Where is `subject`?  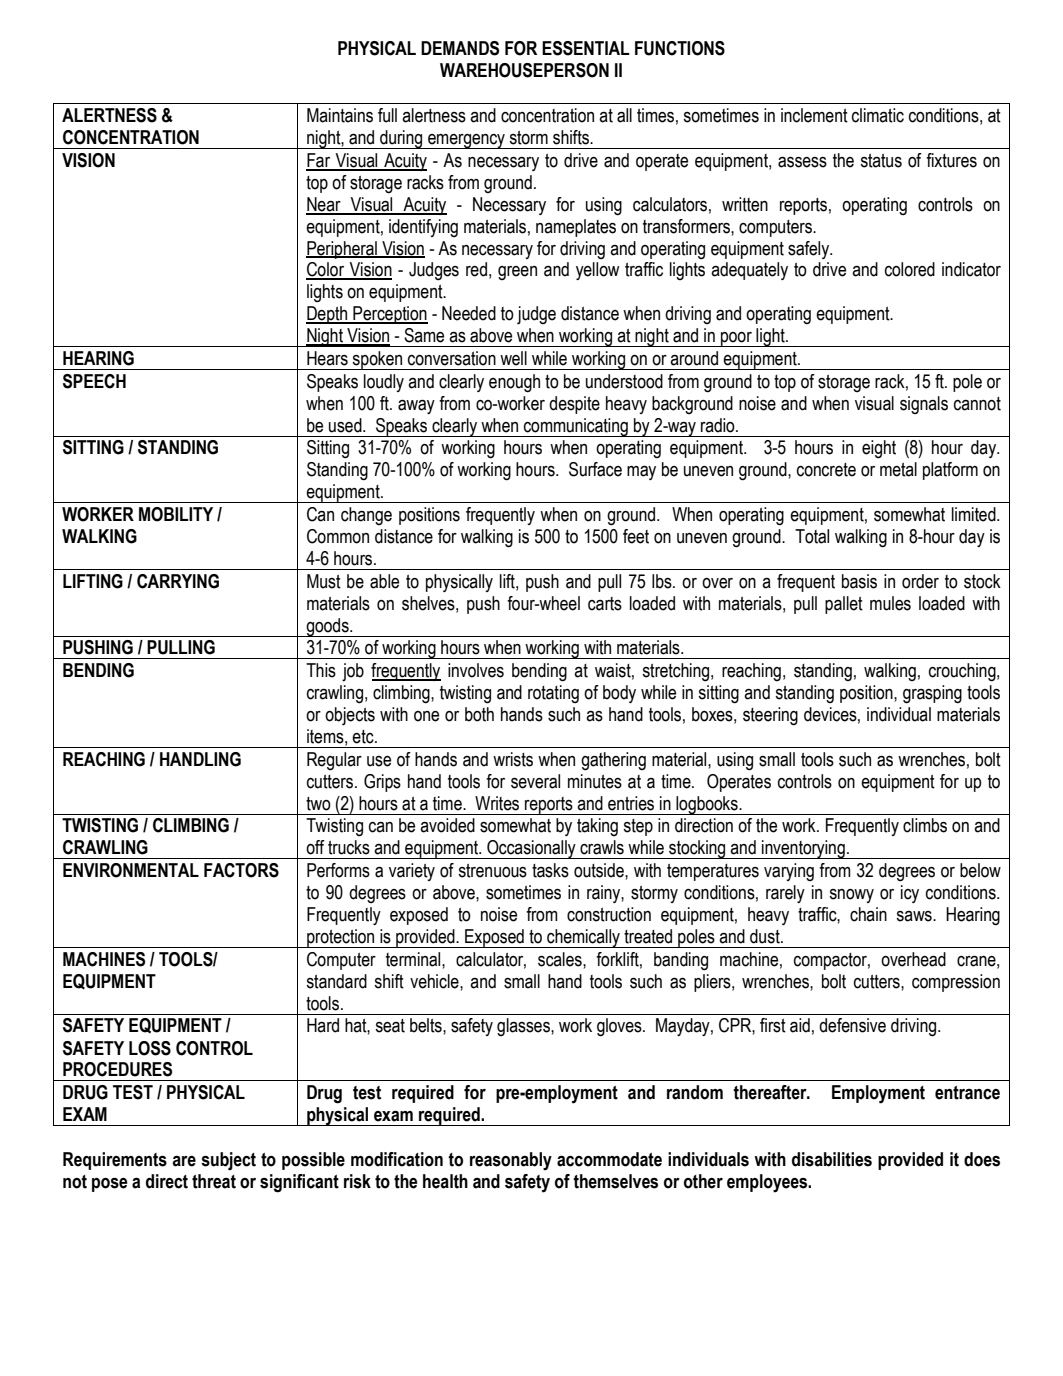
subject is located at coordinates (228, 1161).
